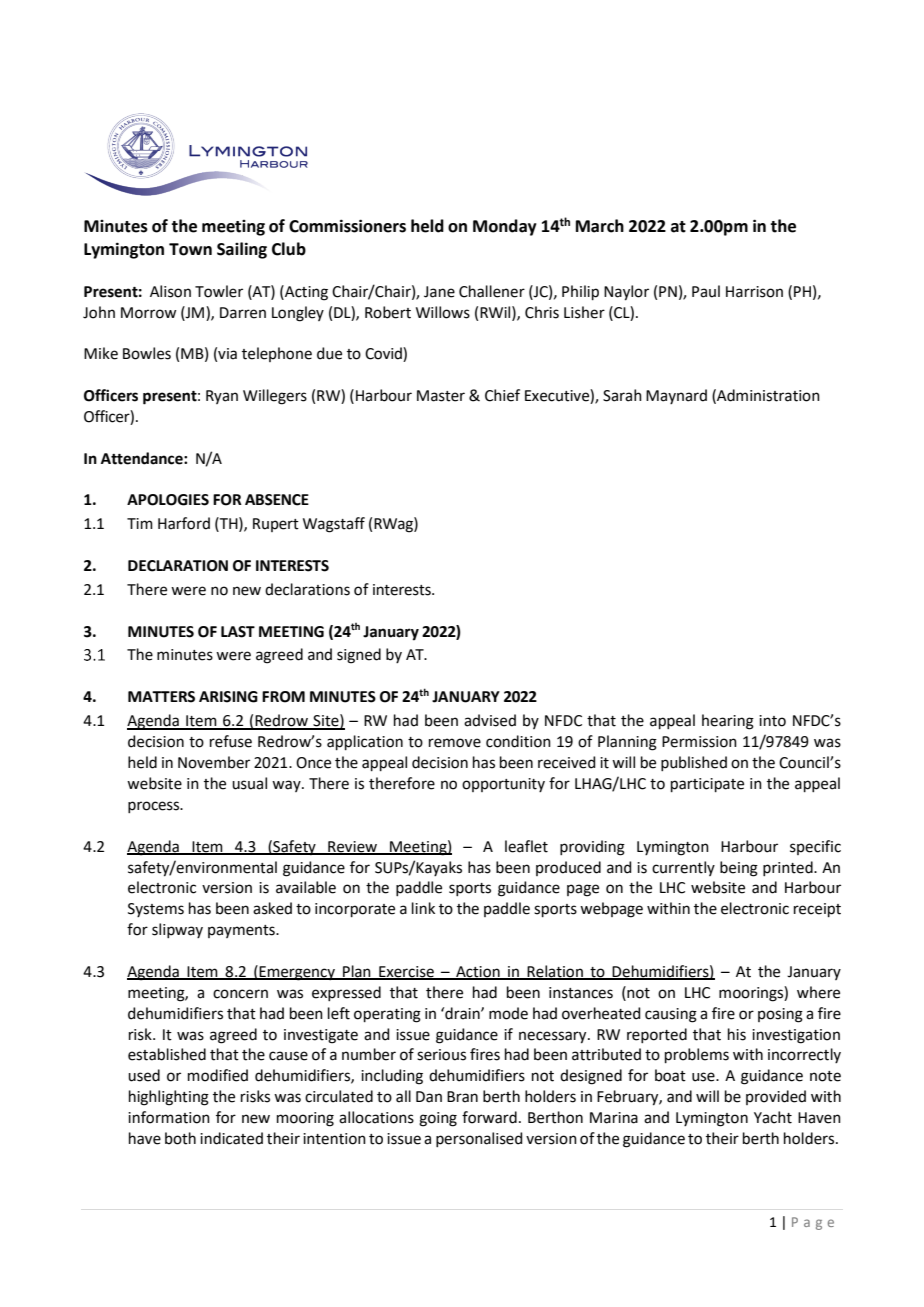 The image size is (924, 1307). What do you see at coordinates (169, 1117) in the document?
I see `information` at bounding box center [169, 1117].
